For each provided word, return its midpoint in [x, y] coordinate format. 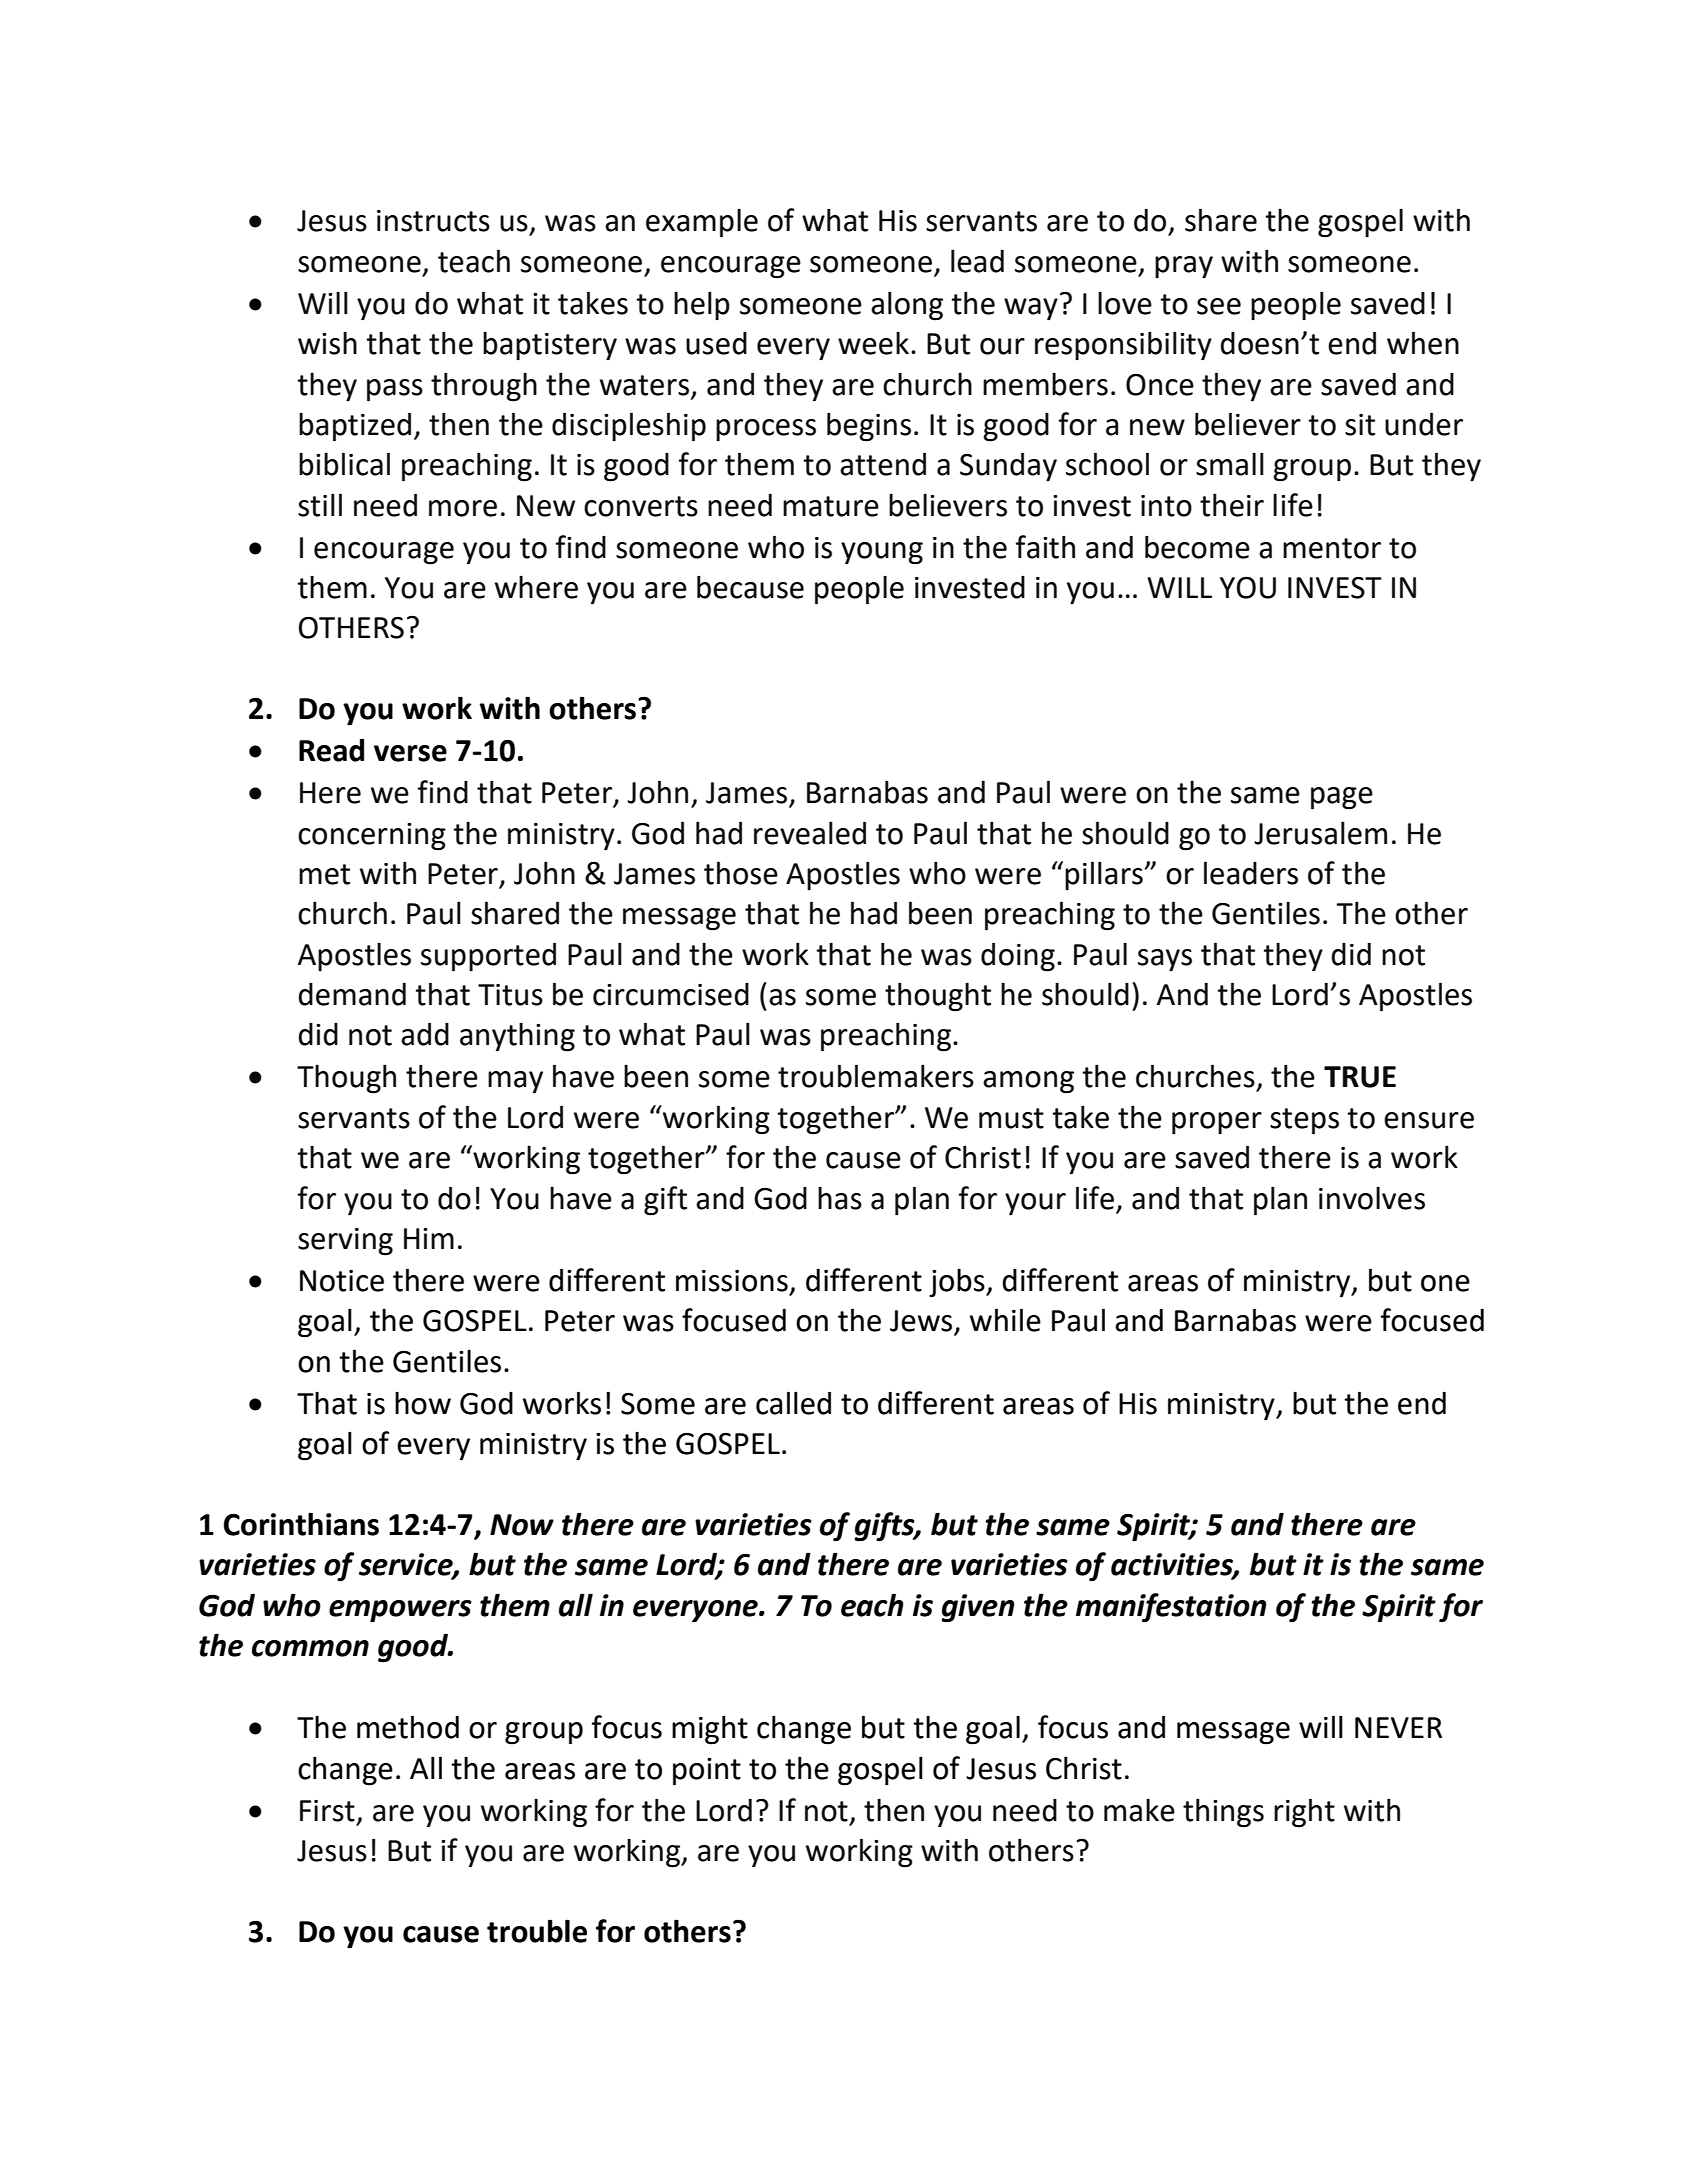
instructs [433, 221]
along [907, 306]
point [707, 1772]
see [1219, 306]
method [408, 1727]
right [1304, 1813]
